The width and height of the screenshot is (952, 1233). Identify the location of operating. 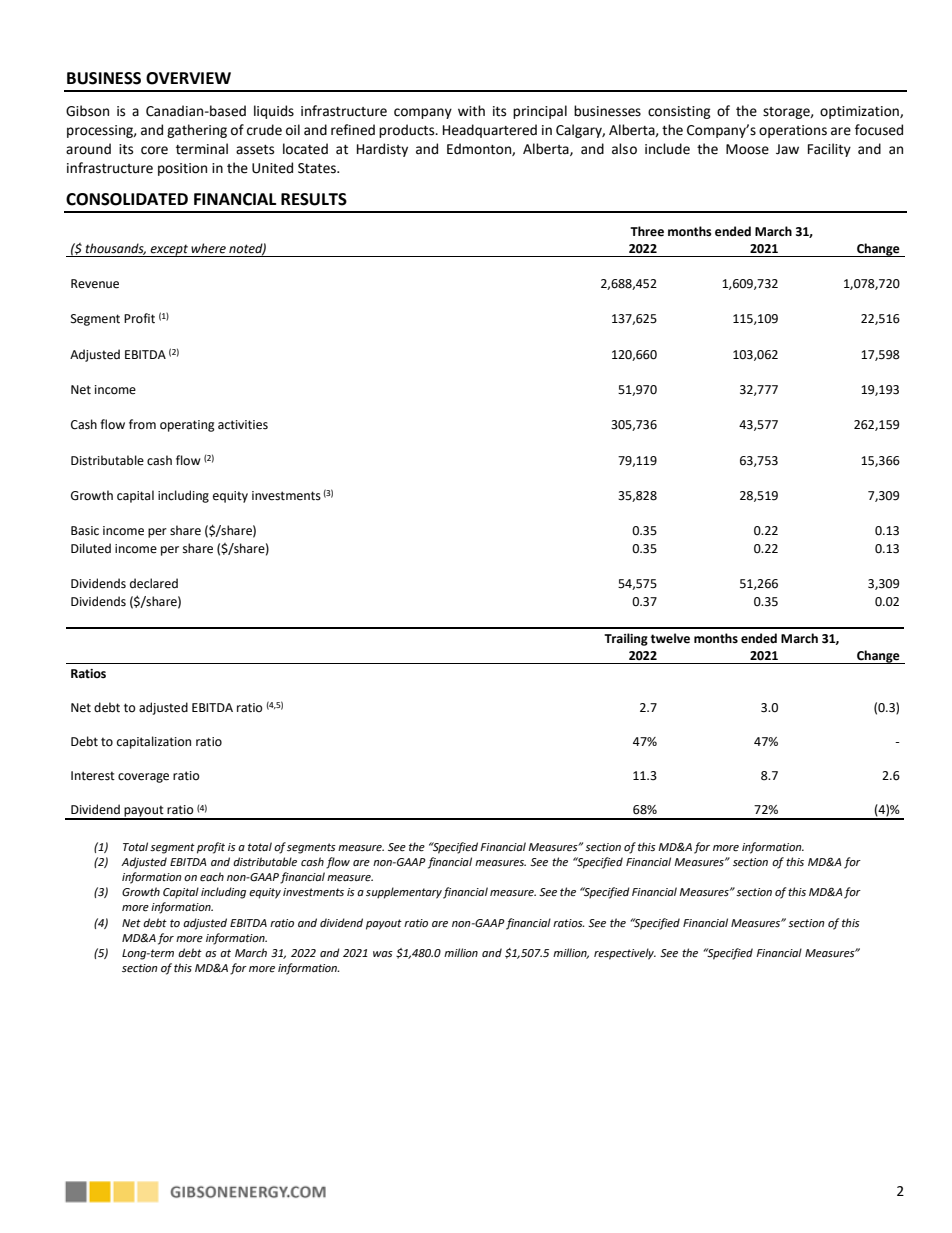
(187, 426).
